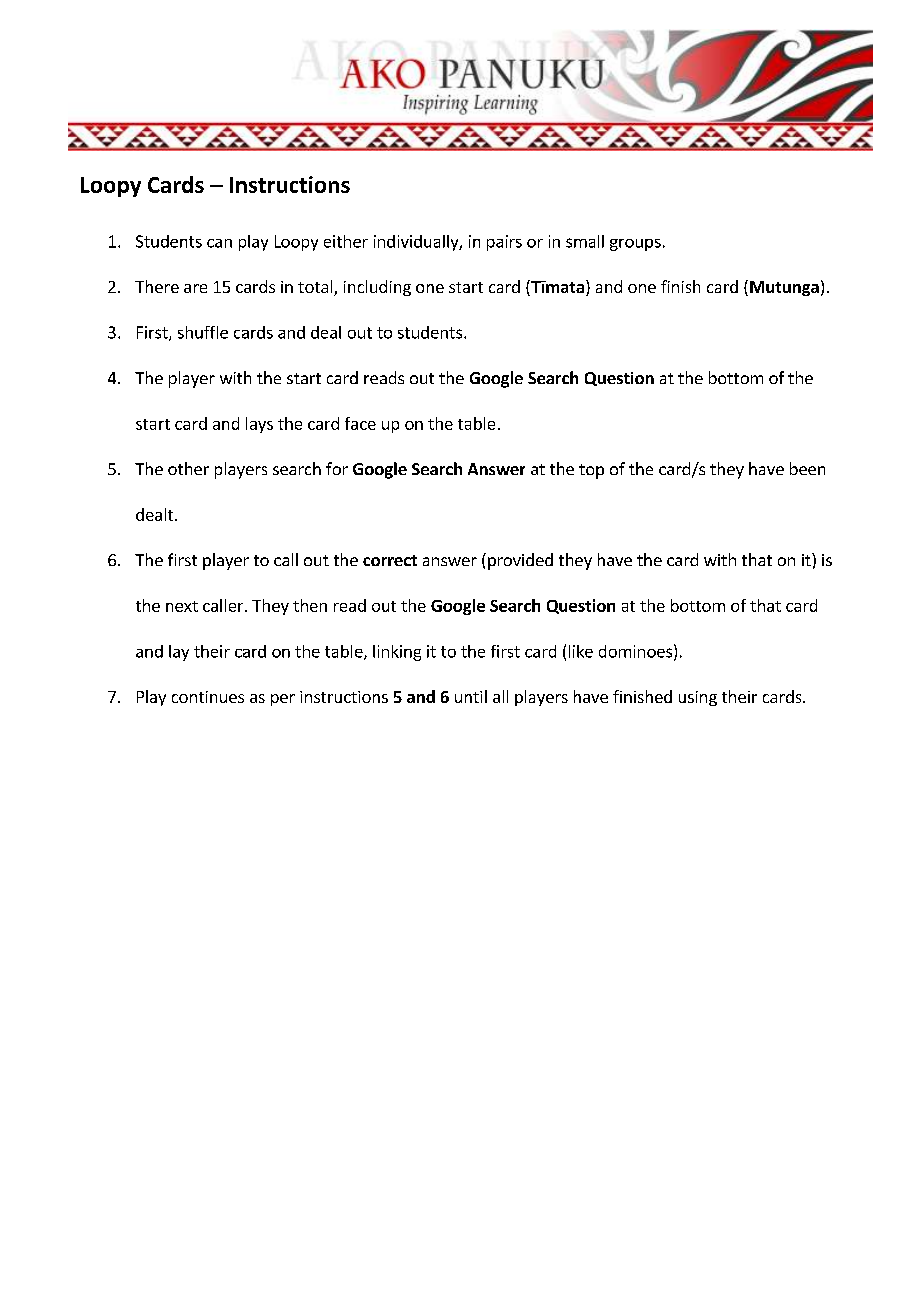 Image resolution: width=924 pixels, height=1309 pixels. Describe the element at coordinates (591, 471) in the screenshot. I see `top` at that location.
